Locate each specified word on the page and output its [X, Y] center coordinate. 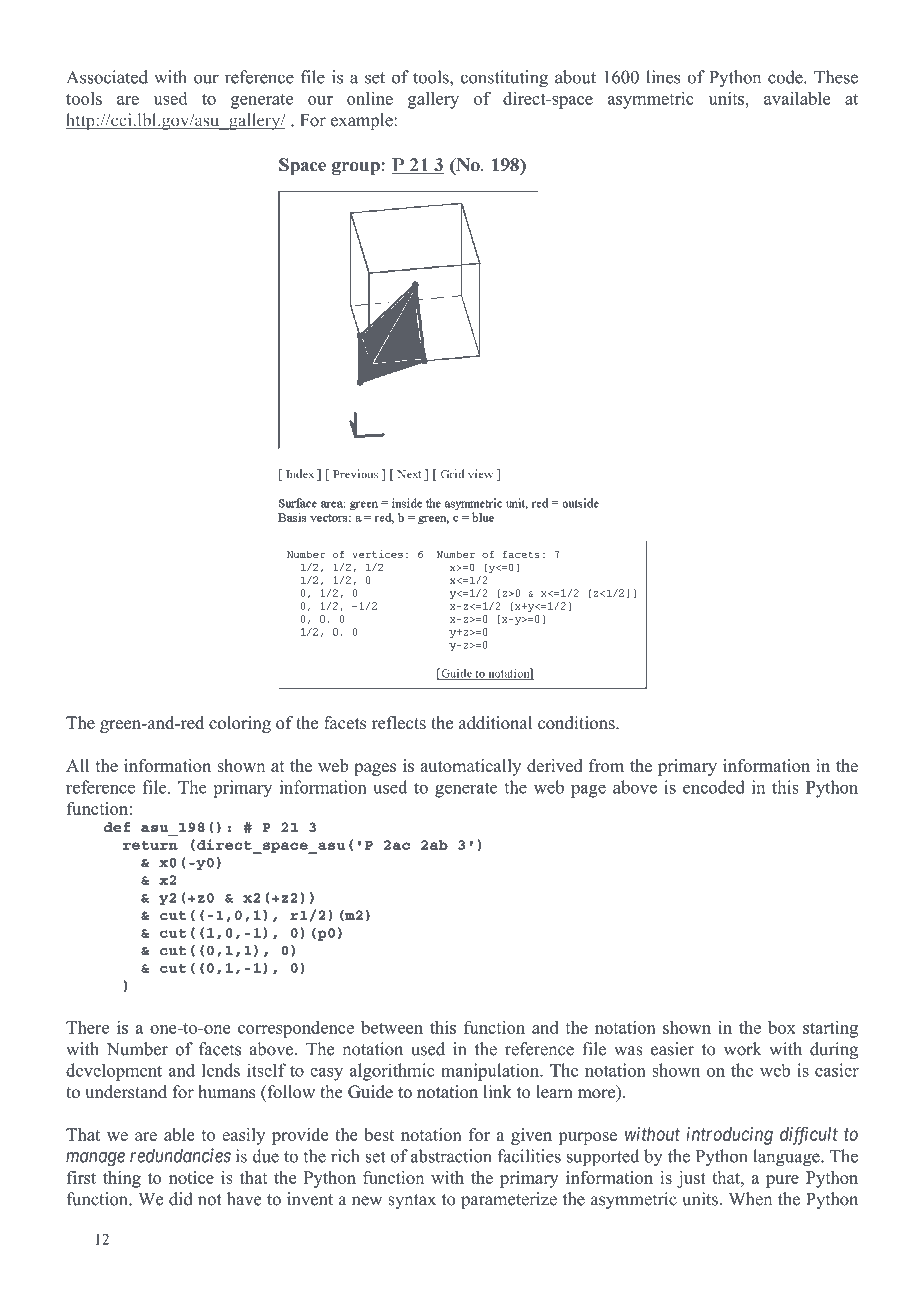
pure [782, 1181]
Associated [107, 77]
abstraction [451, 1156]
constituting [504, 79]
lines [663, 77]
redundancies [180, 1155]
